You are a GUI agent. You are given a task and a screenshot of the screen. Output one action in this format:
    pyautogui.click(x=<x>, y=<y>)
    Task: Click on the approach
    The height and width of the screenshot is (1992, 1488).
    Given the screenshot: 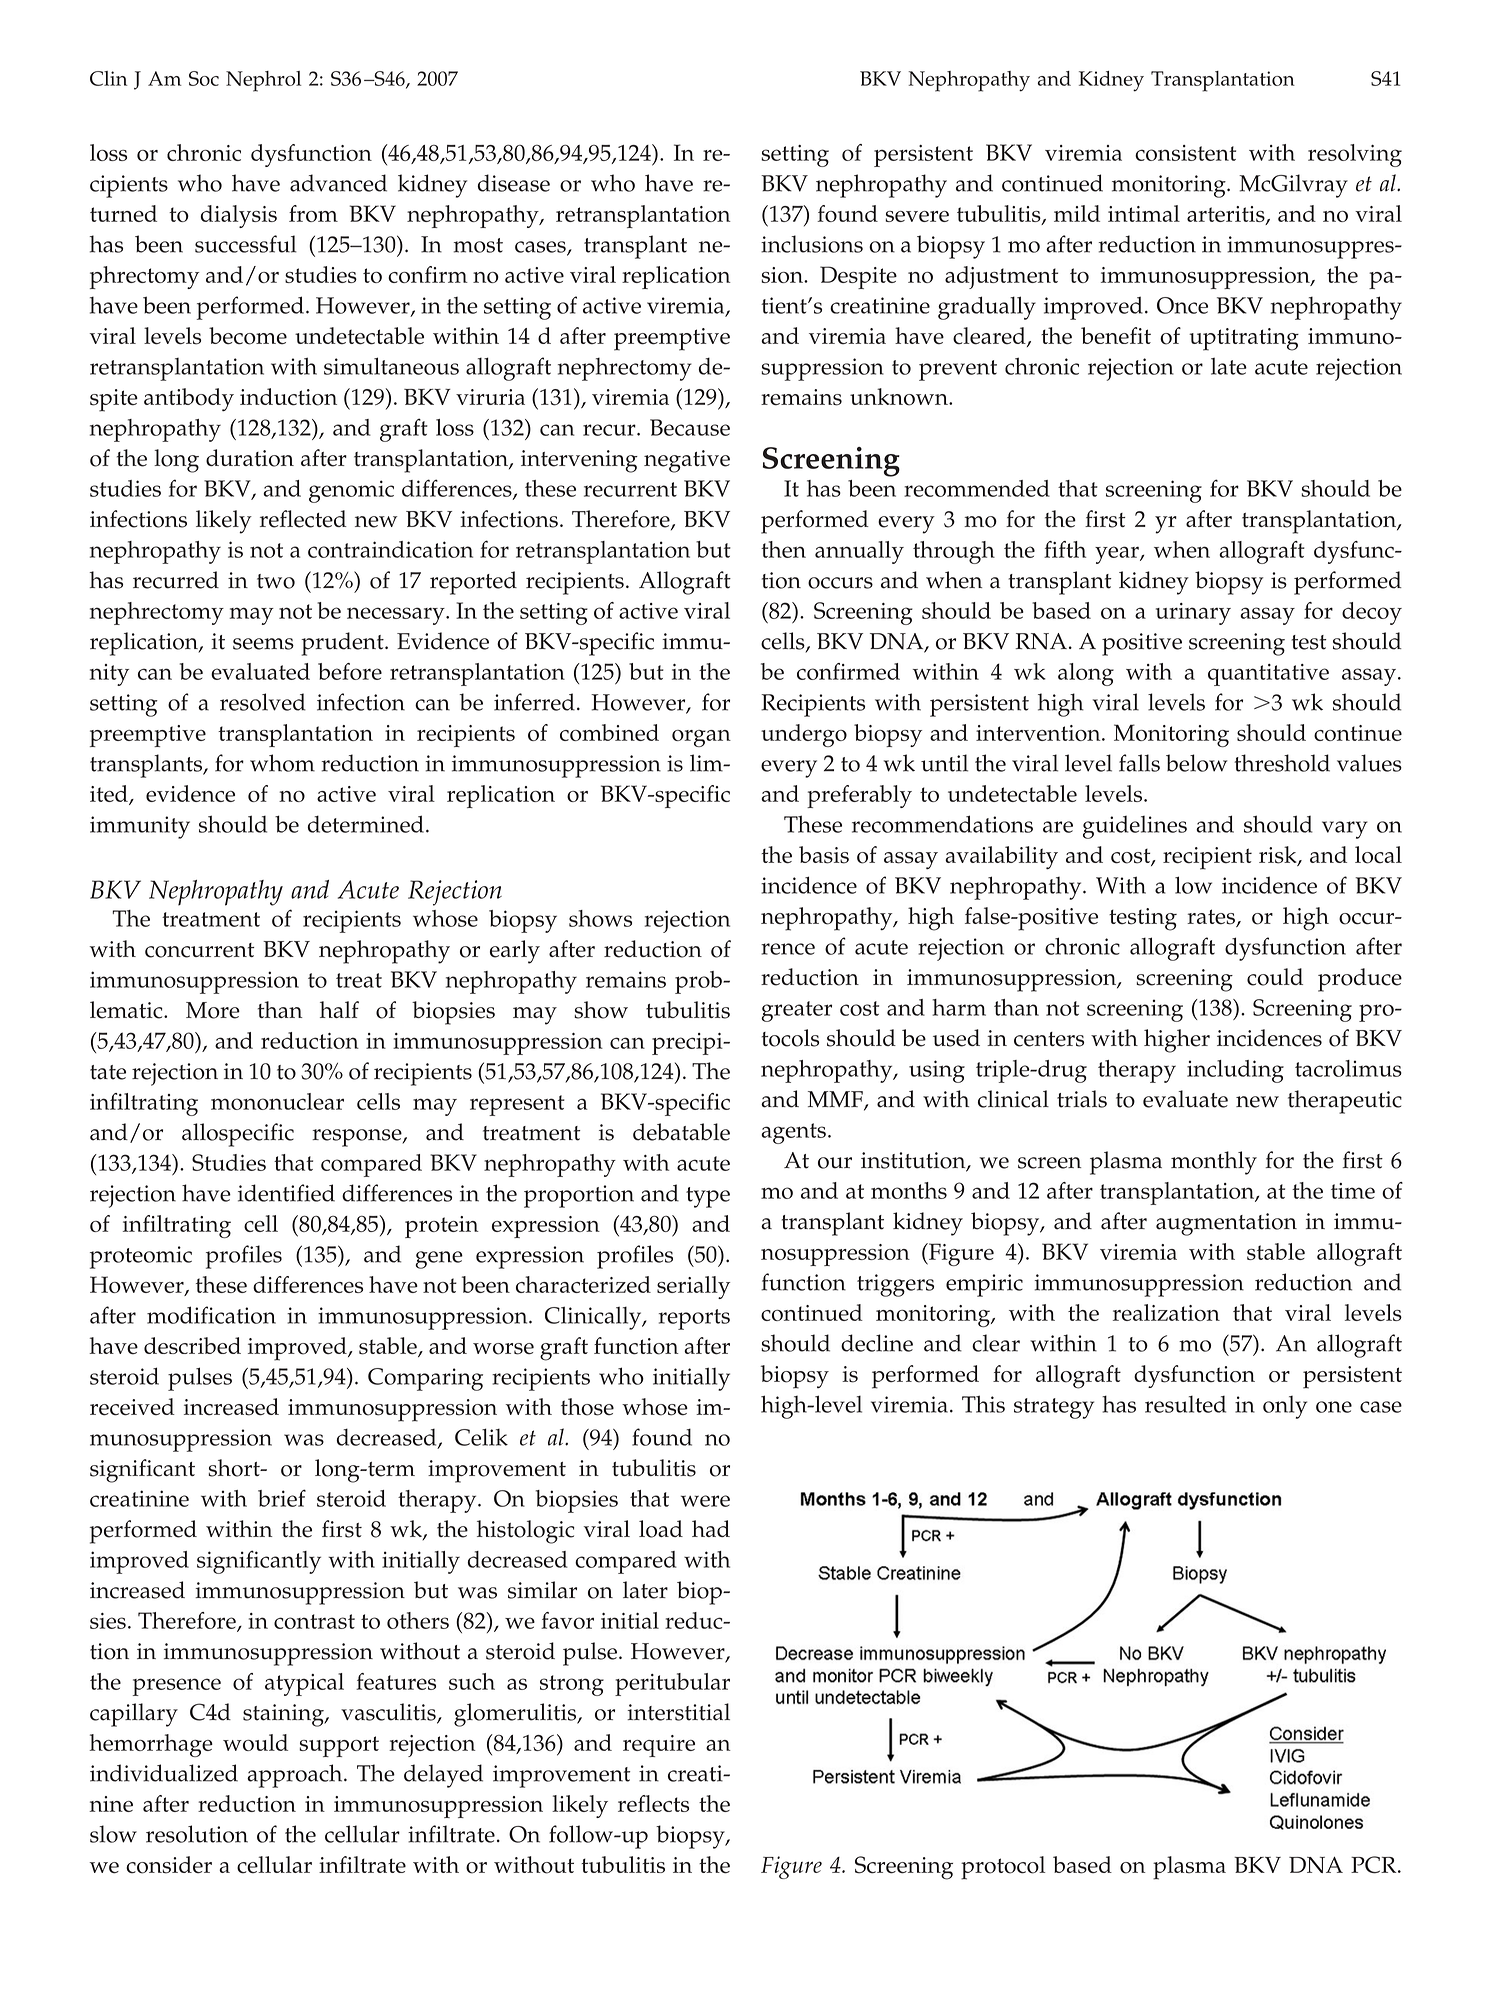 What is the action you would take?
    pyautogui.click(x=296, y=1776)
